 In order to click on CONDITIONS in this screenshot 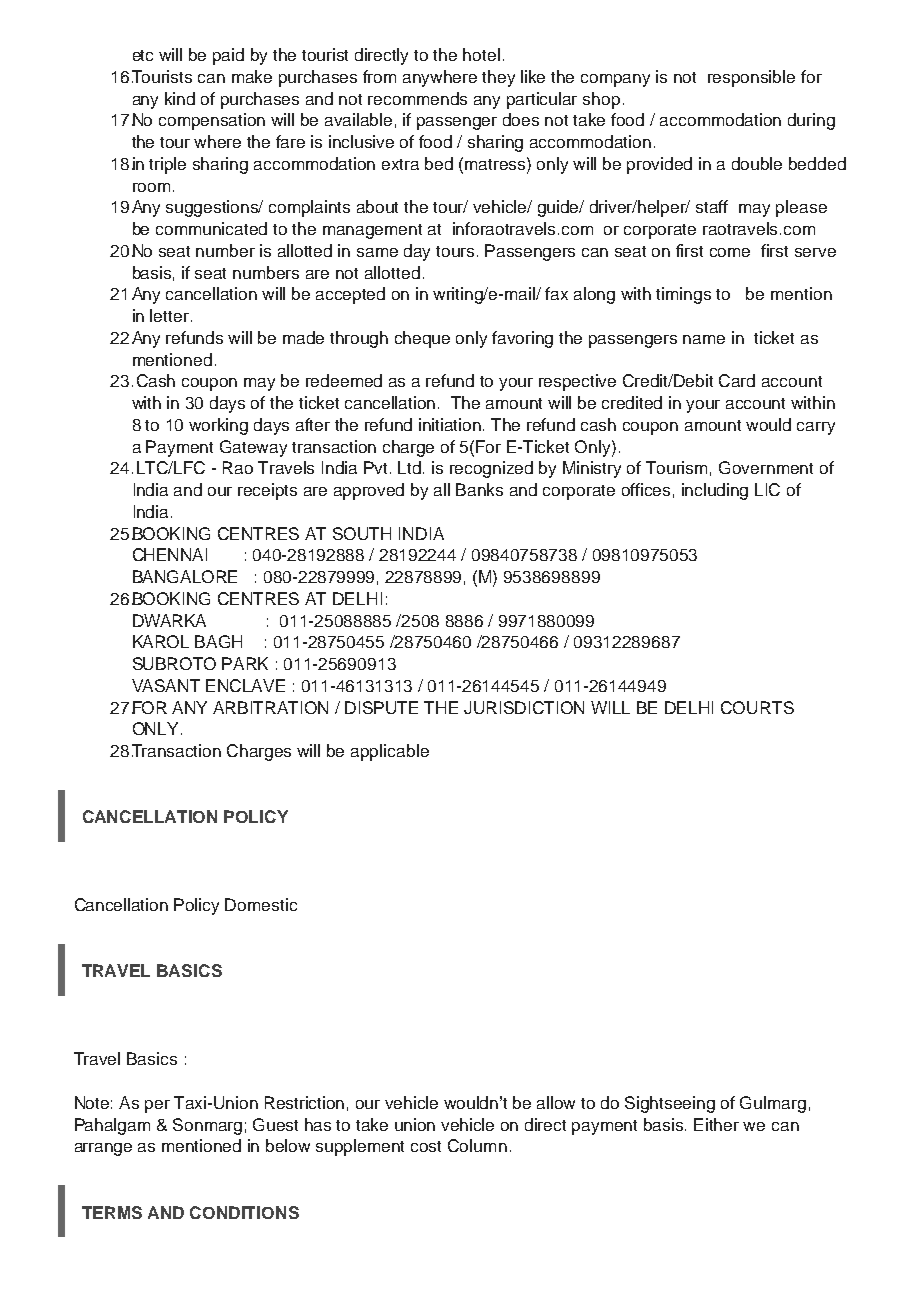, I will do `click(244, 1212)`.
